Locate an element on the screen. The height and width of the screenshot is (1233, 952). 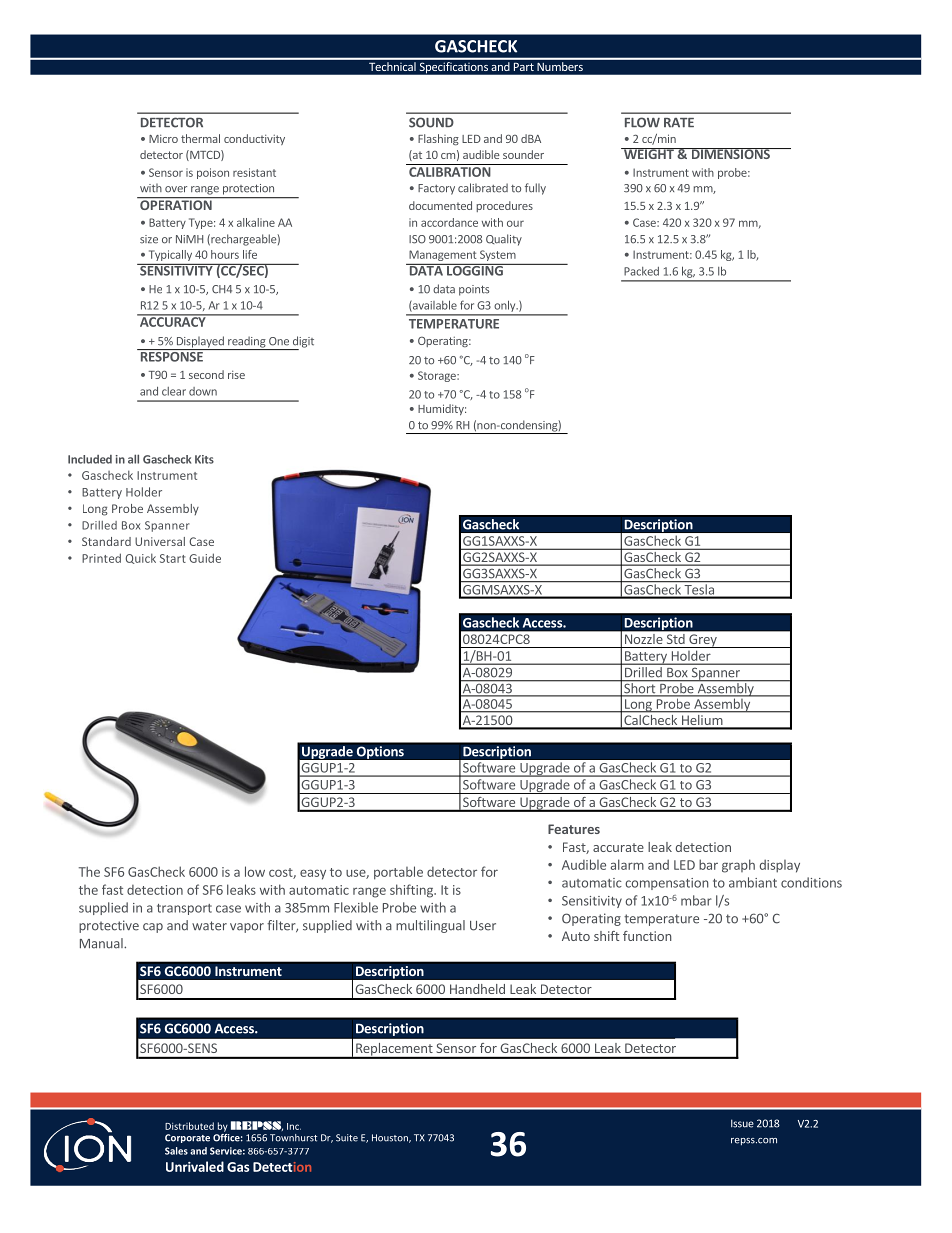
Packed is located at coordinates (641, 271).
